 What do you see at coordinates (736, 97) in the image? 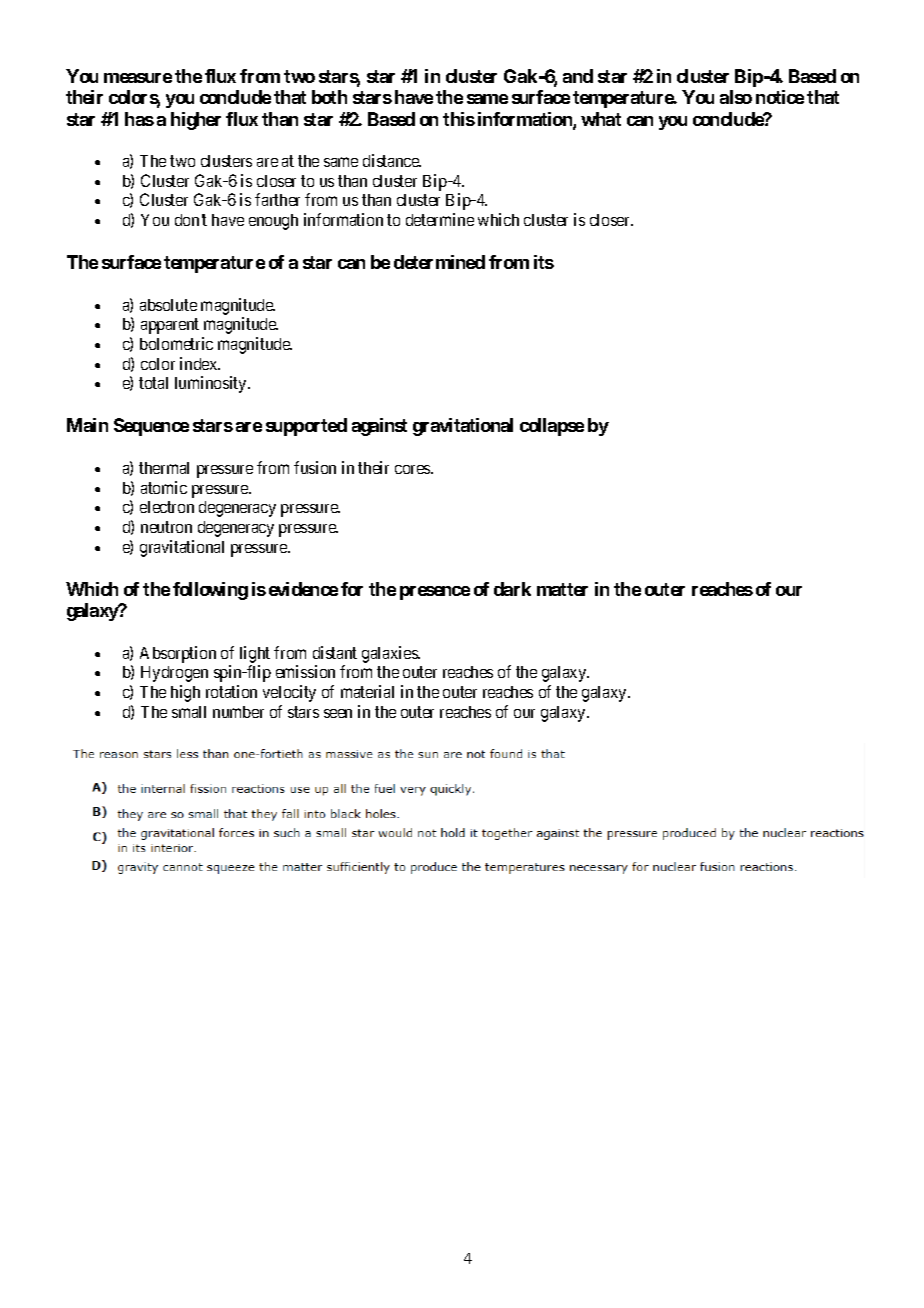
I see `also` at bounding box center [736, 97].
